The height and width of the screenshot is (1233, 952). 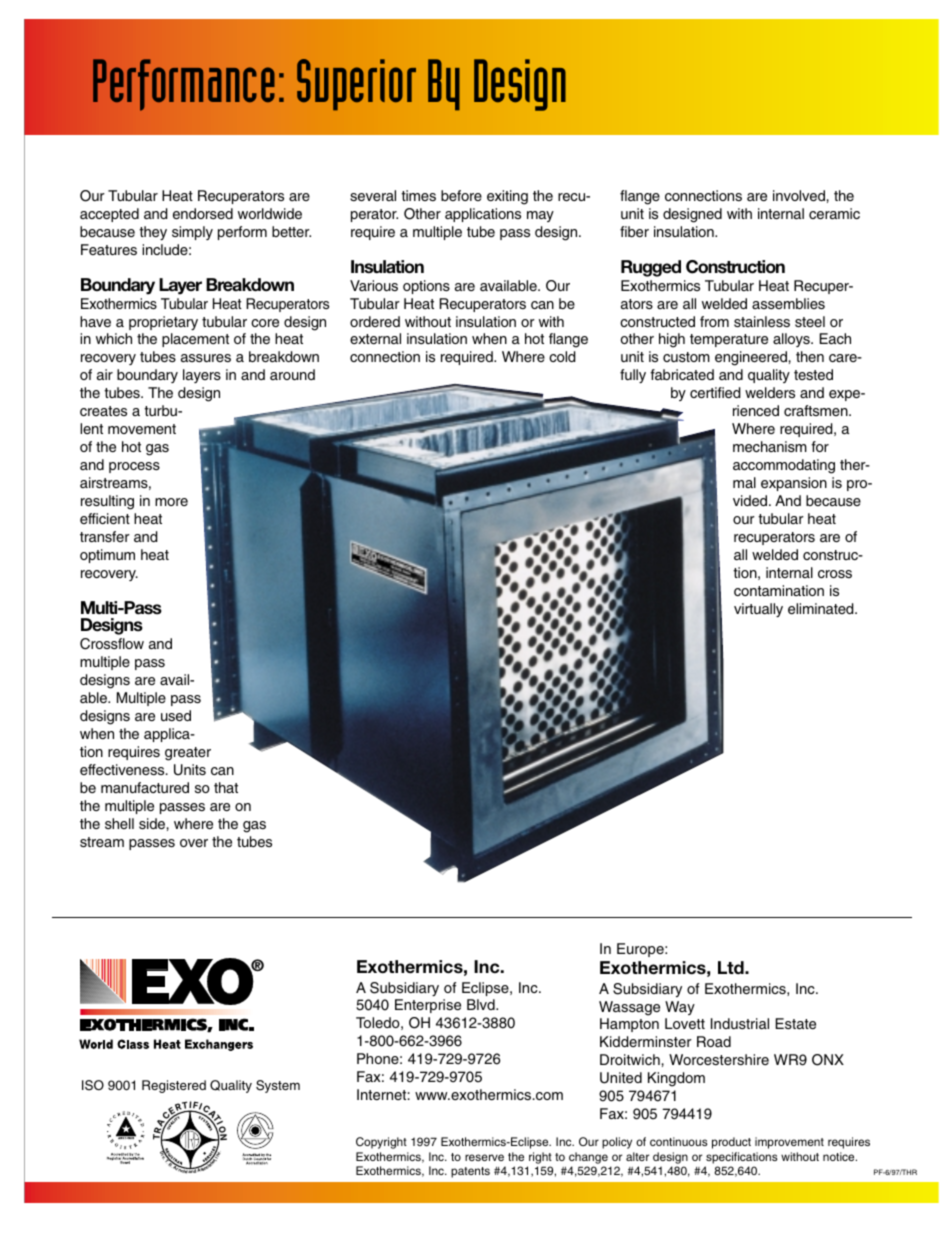 What do you see at coordinates (680, 1008) in the screenshot?
I see `Way` at bounding box center [680, 1008].
